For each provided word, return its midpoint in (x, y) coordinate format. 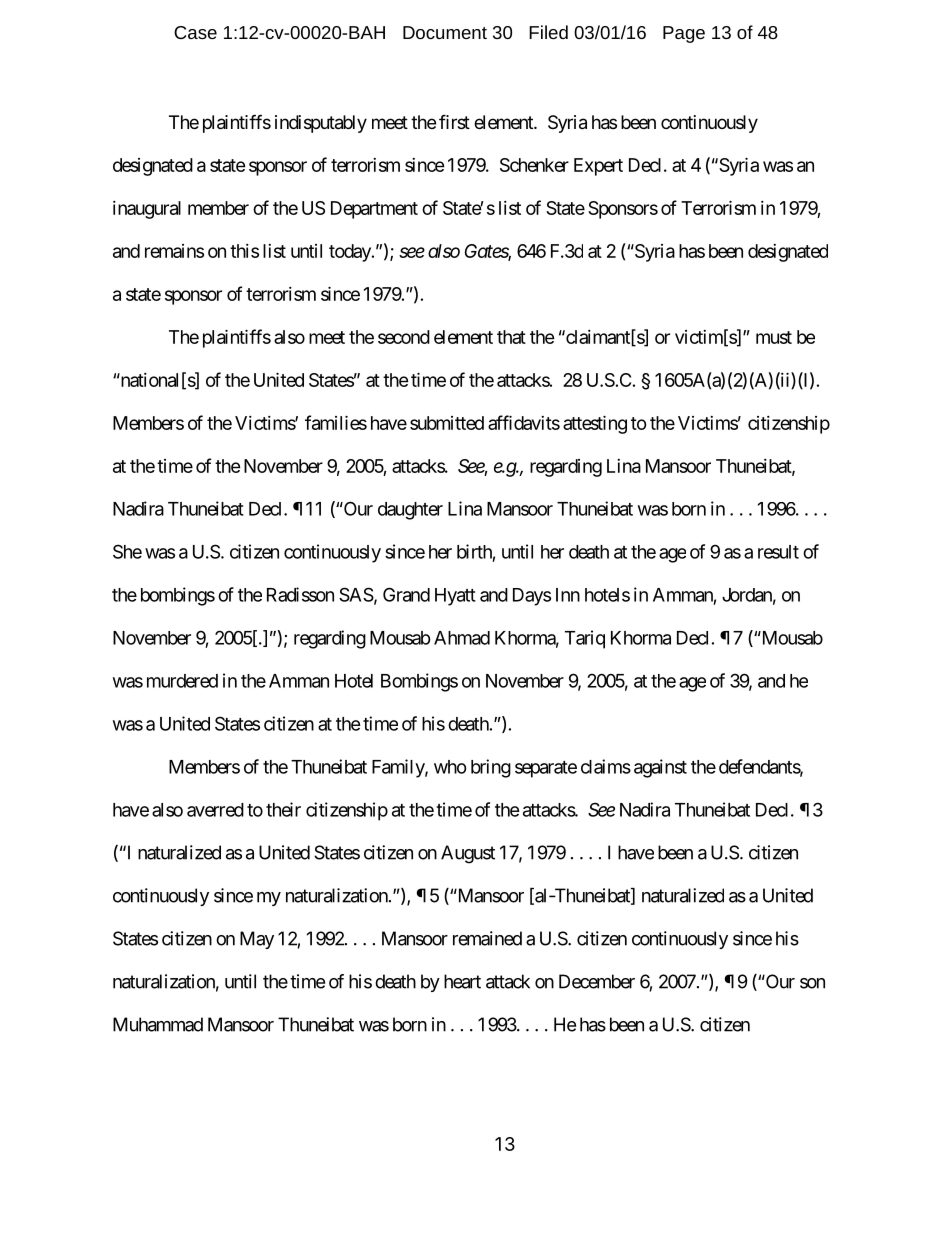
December (597, 981)
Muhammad (158, 1024)
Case (195, 32)
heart (462, 981)
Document (445, 32)
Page (684, 34)
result (778, 552)
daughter (410, 511)
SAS (356, 594)
